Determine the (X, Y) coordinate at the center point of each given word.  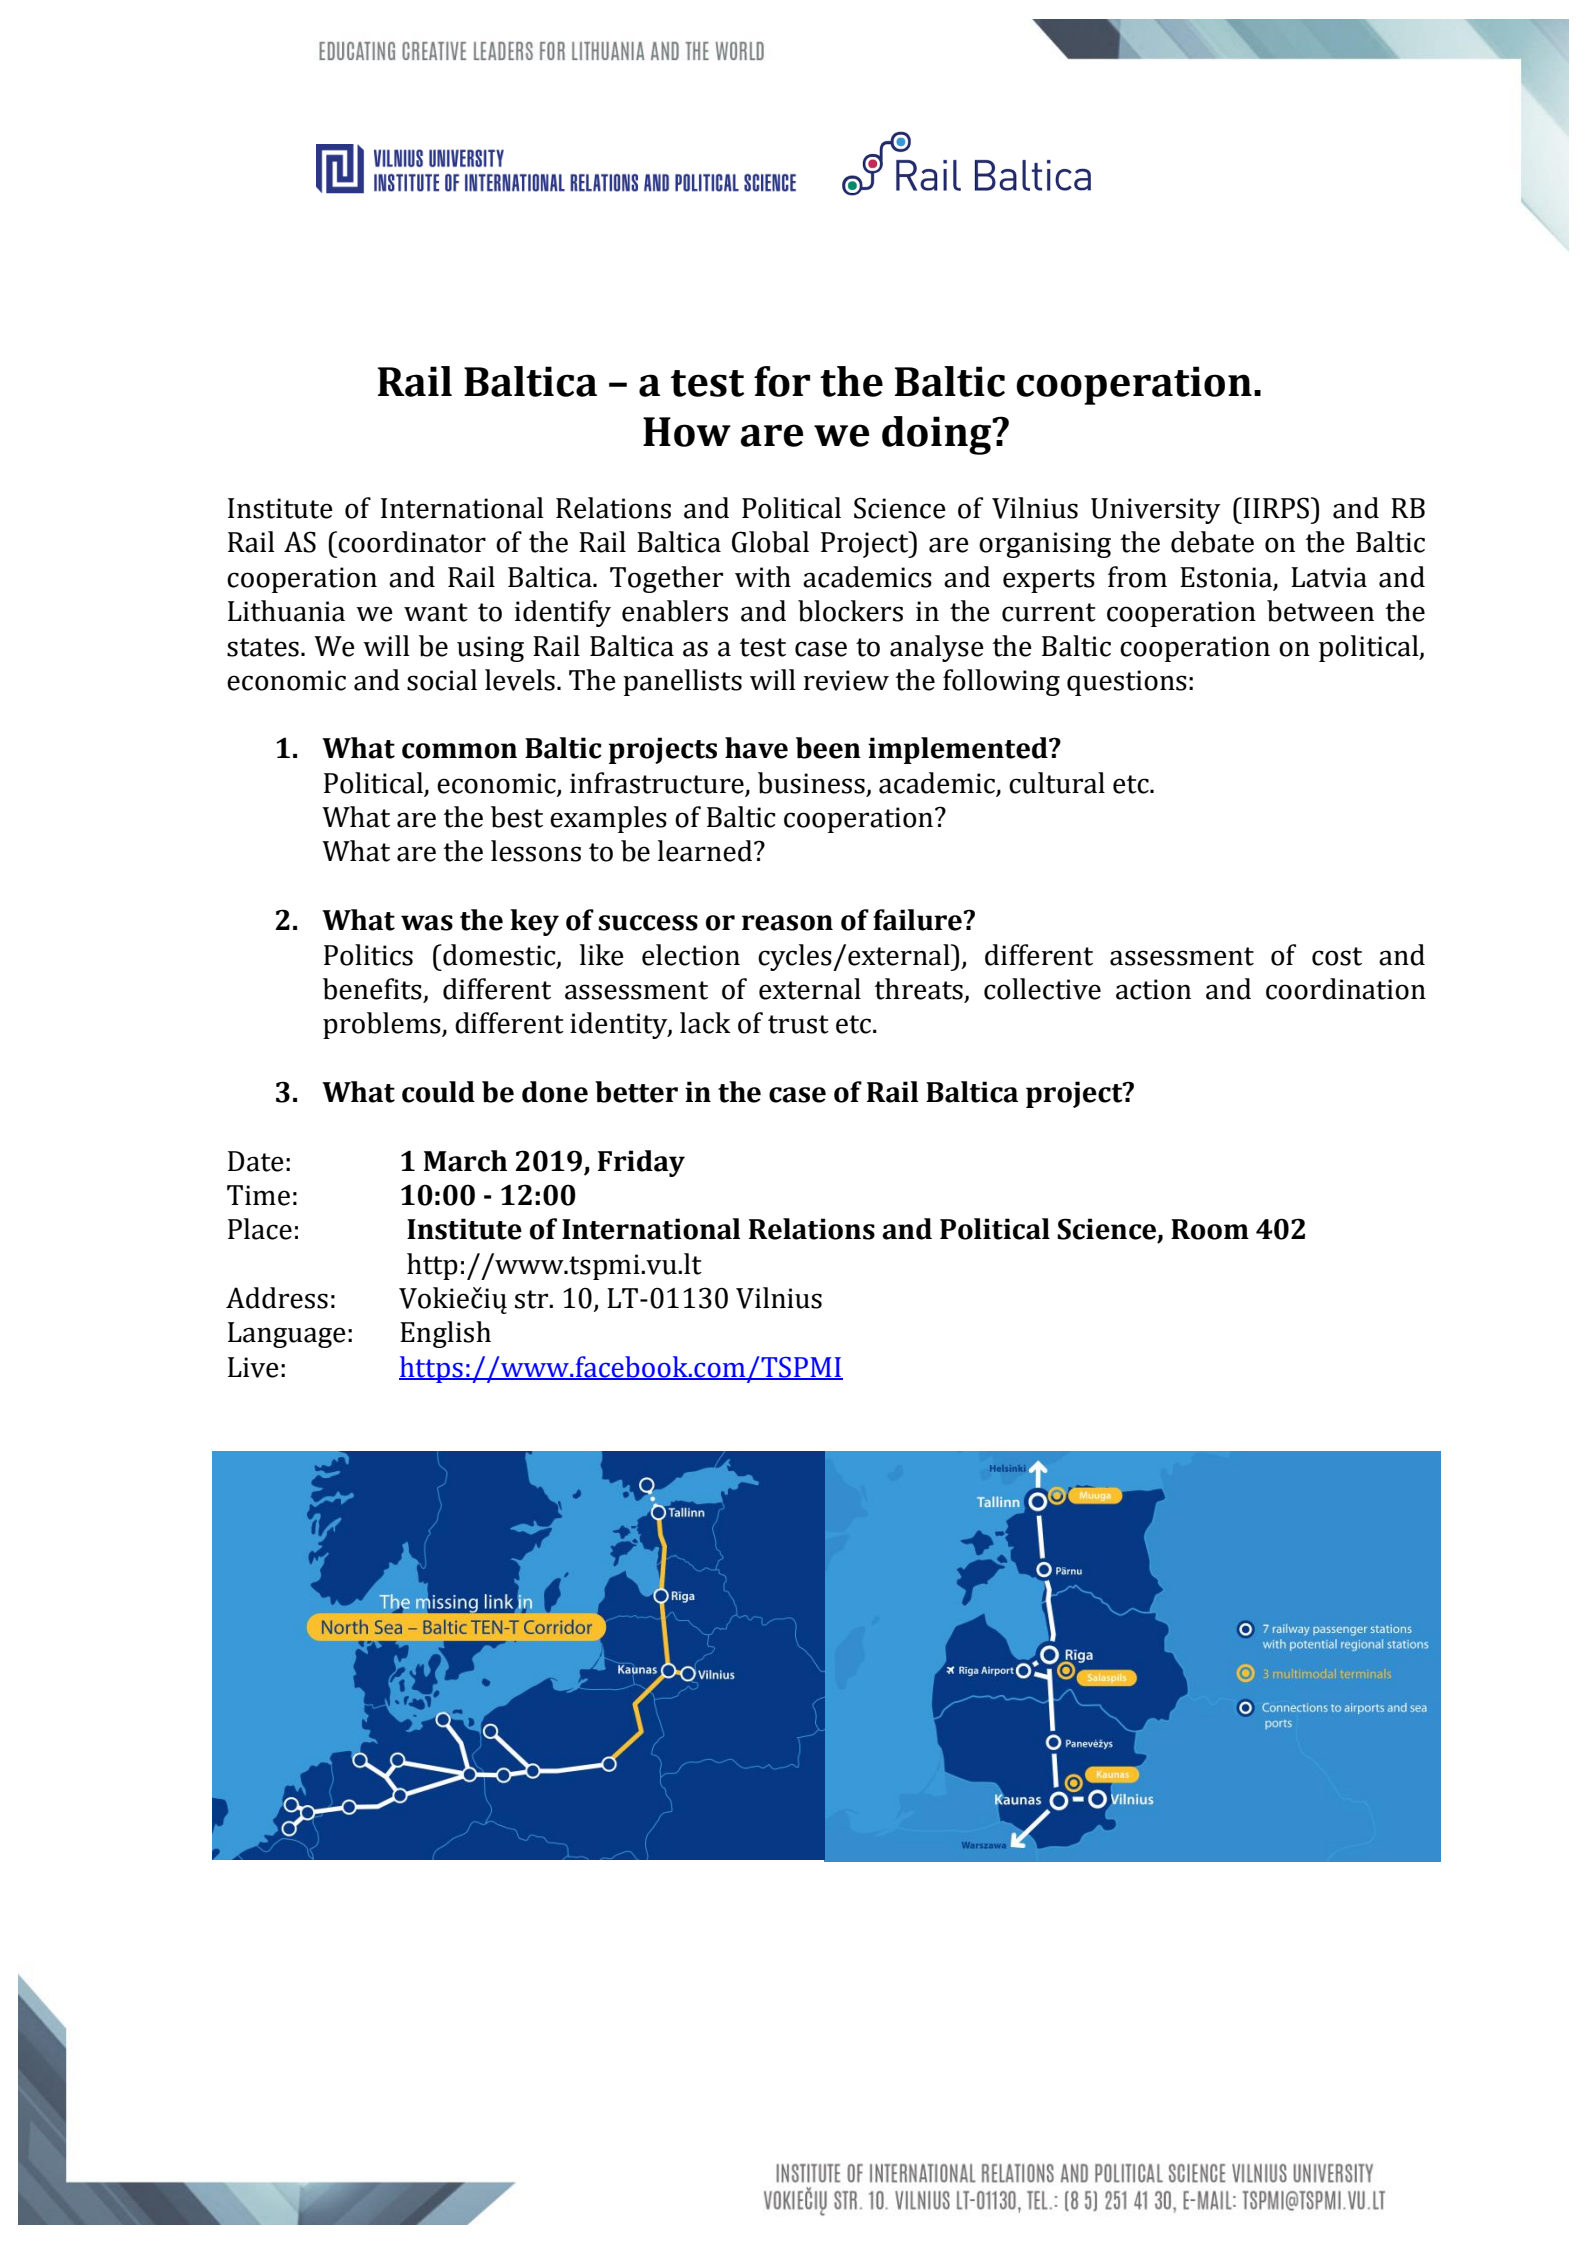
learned (706, 851)
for (782, 381)
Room (1210, 1229)
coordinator (411, 542)
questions (1127, 683)
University (1156, 511)
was (427, 923)
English (445, 1334)
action (1153, 989)
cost (1337, 956)
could (438, 1092)
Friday (641, 1163)
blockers (850, 611)
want (436, 612)
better (636, 1092)
